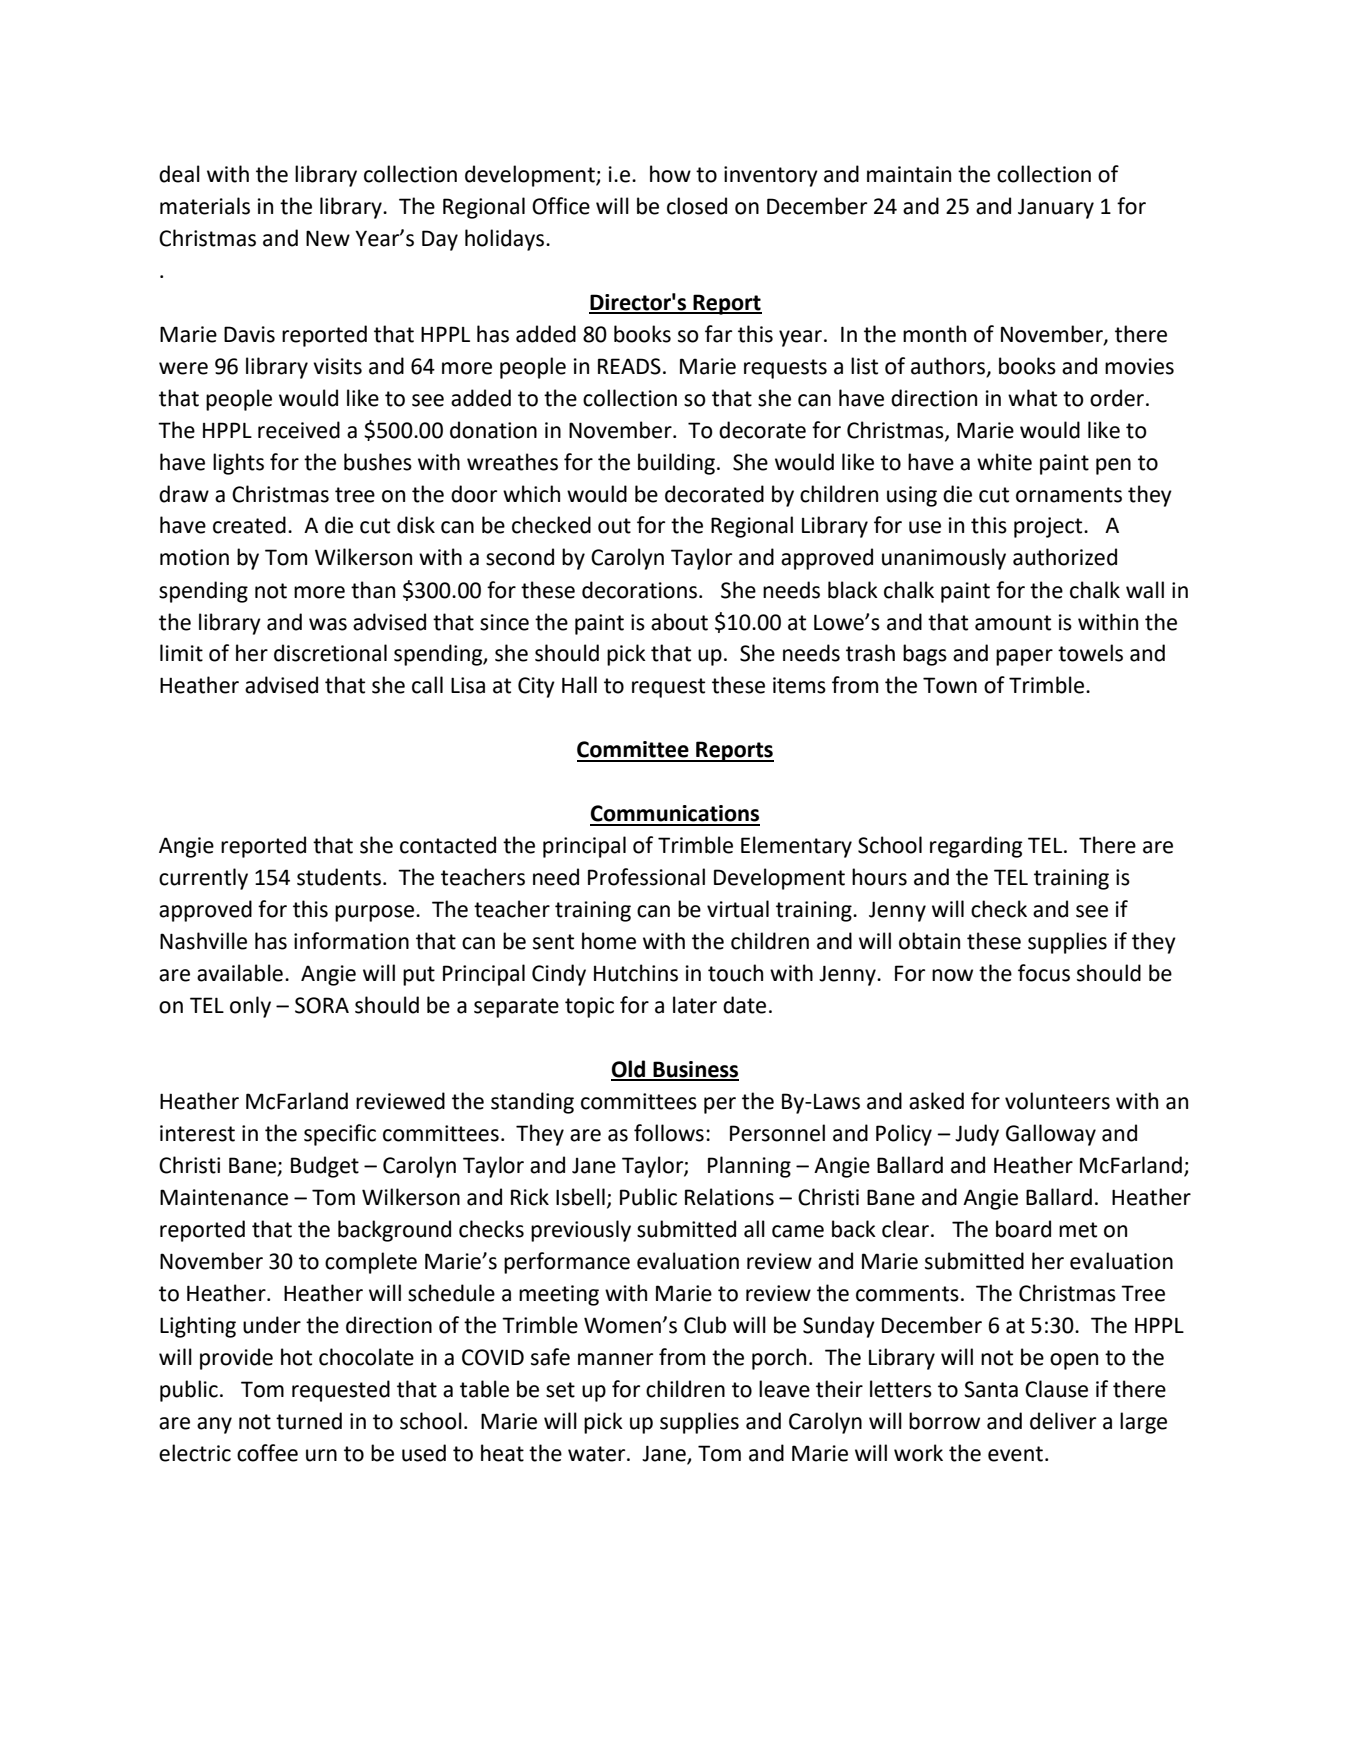  I want to click on volunteers, so click(1057, 1101).
